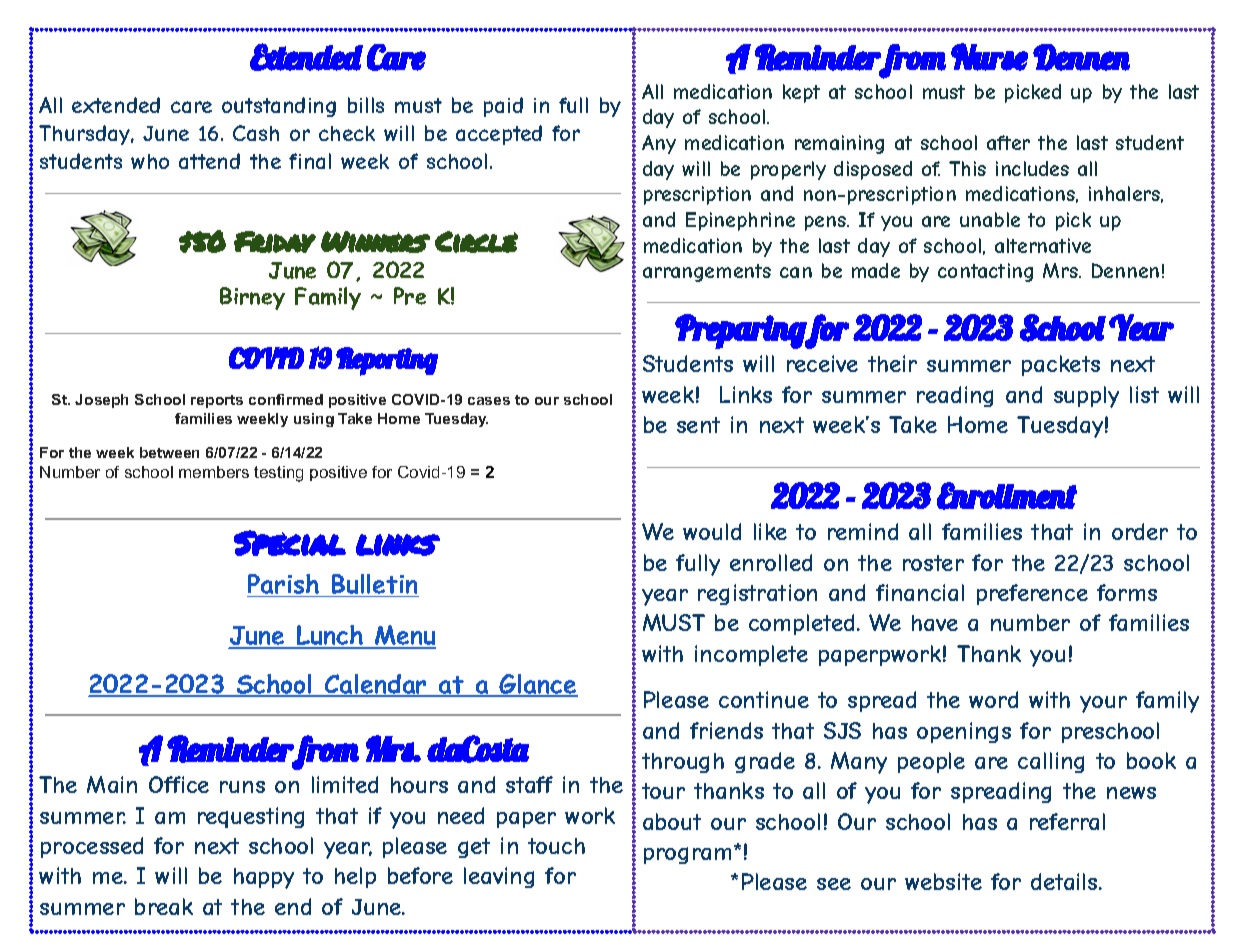 This screenshot has width=1233, height=952. I want to click on Friday, so click(275, 242).
